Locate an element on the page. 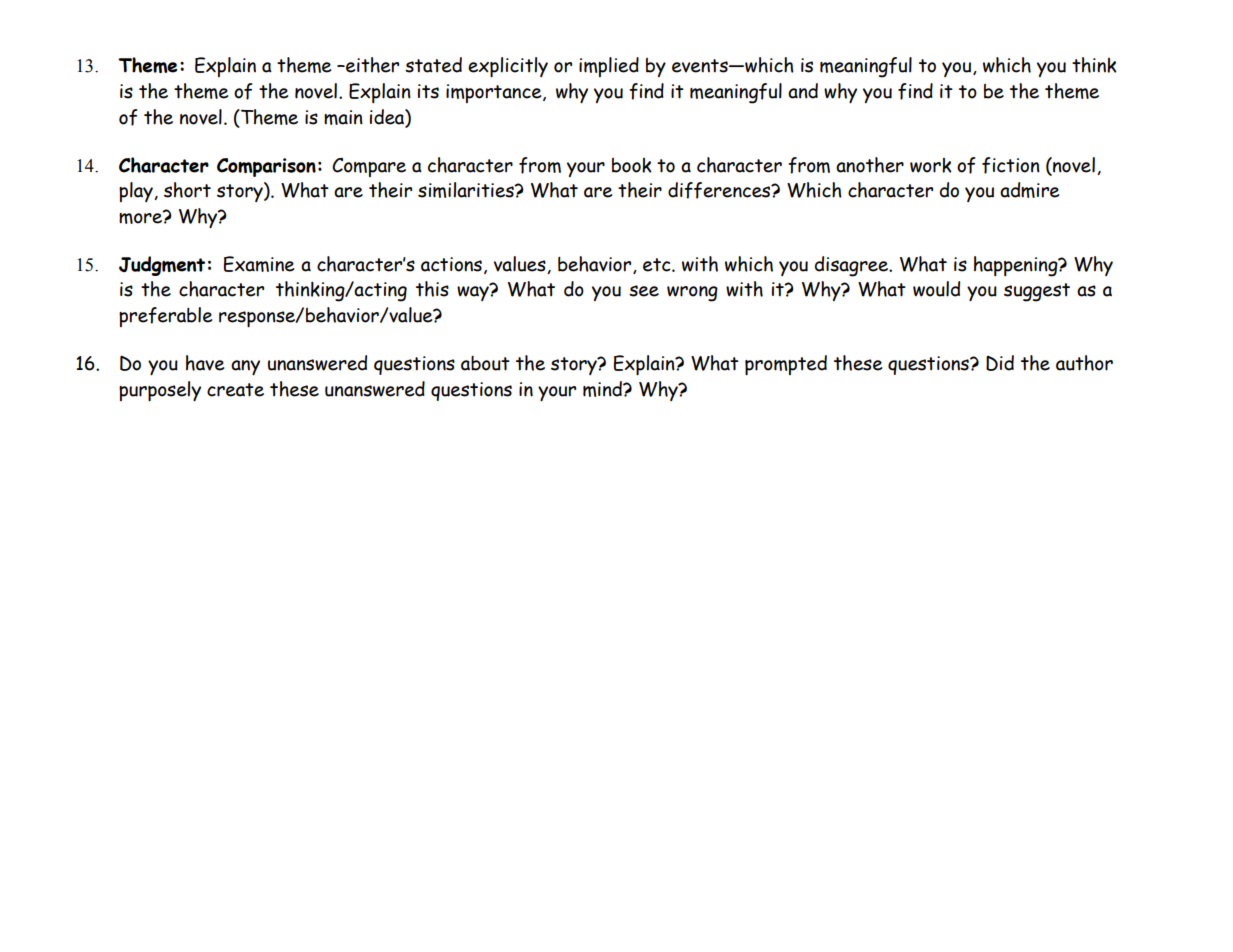  and is located at coordinates (803, 91).
